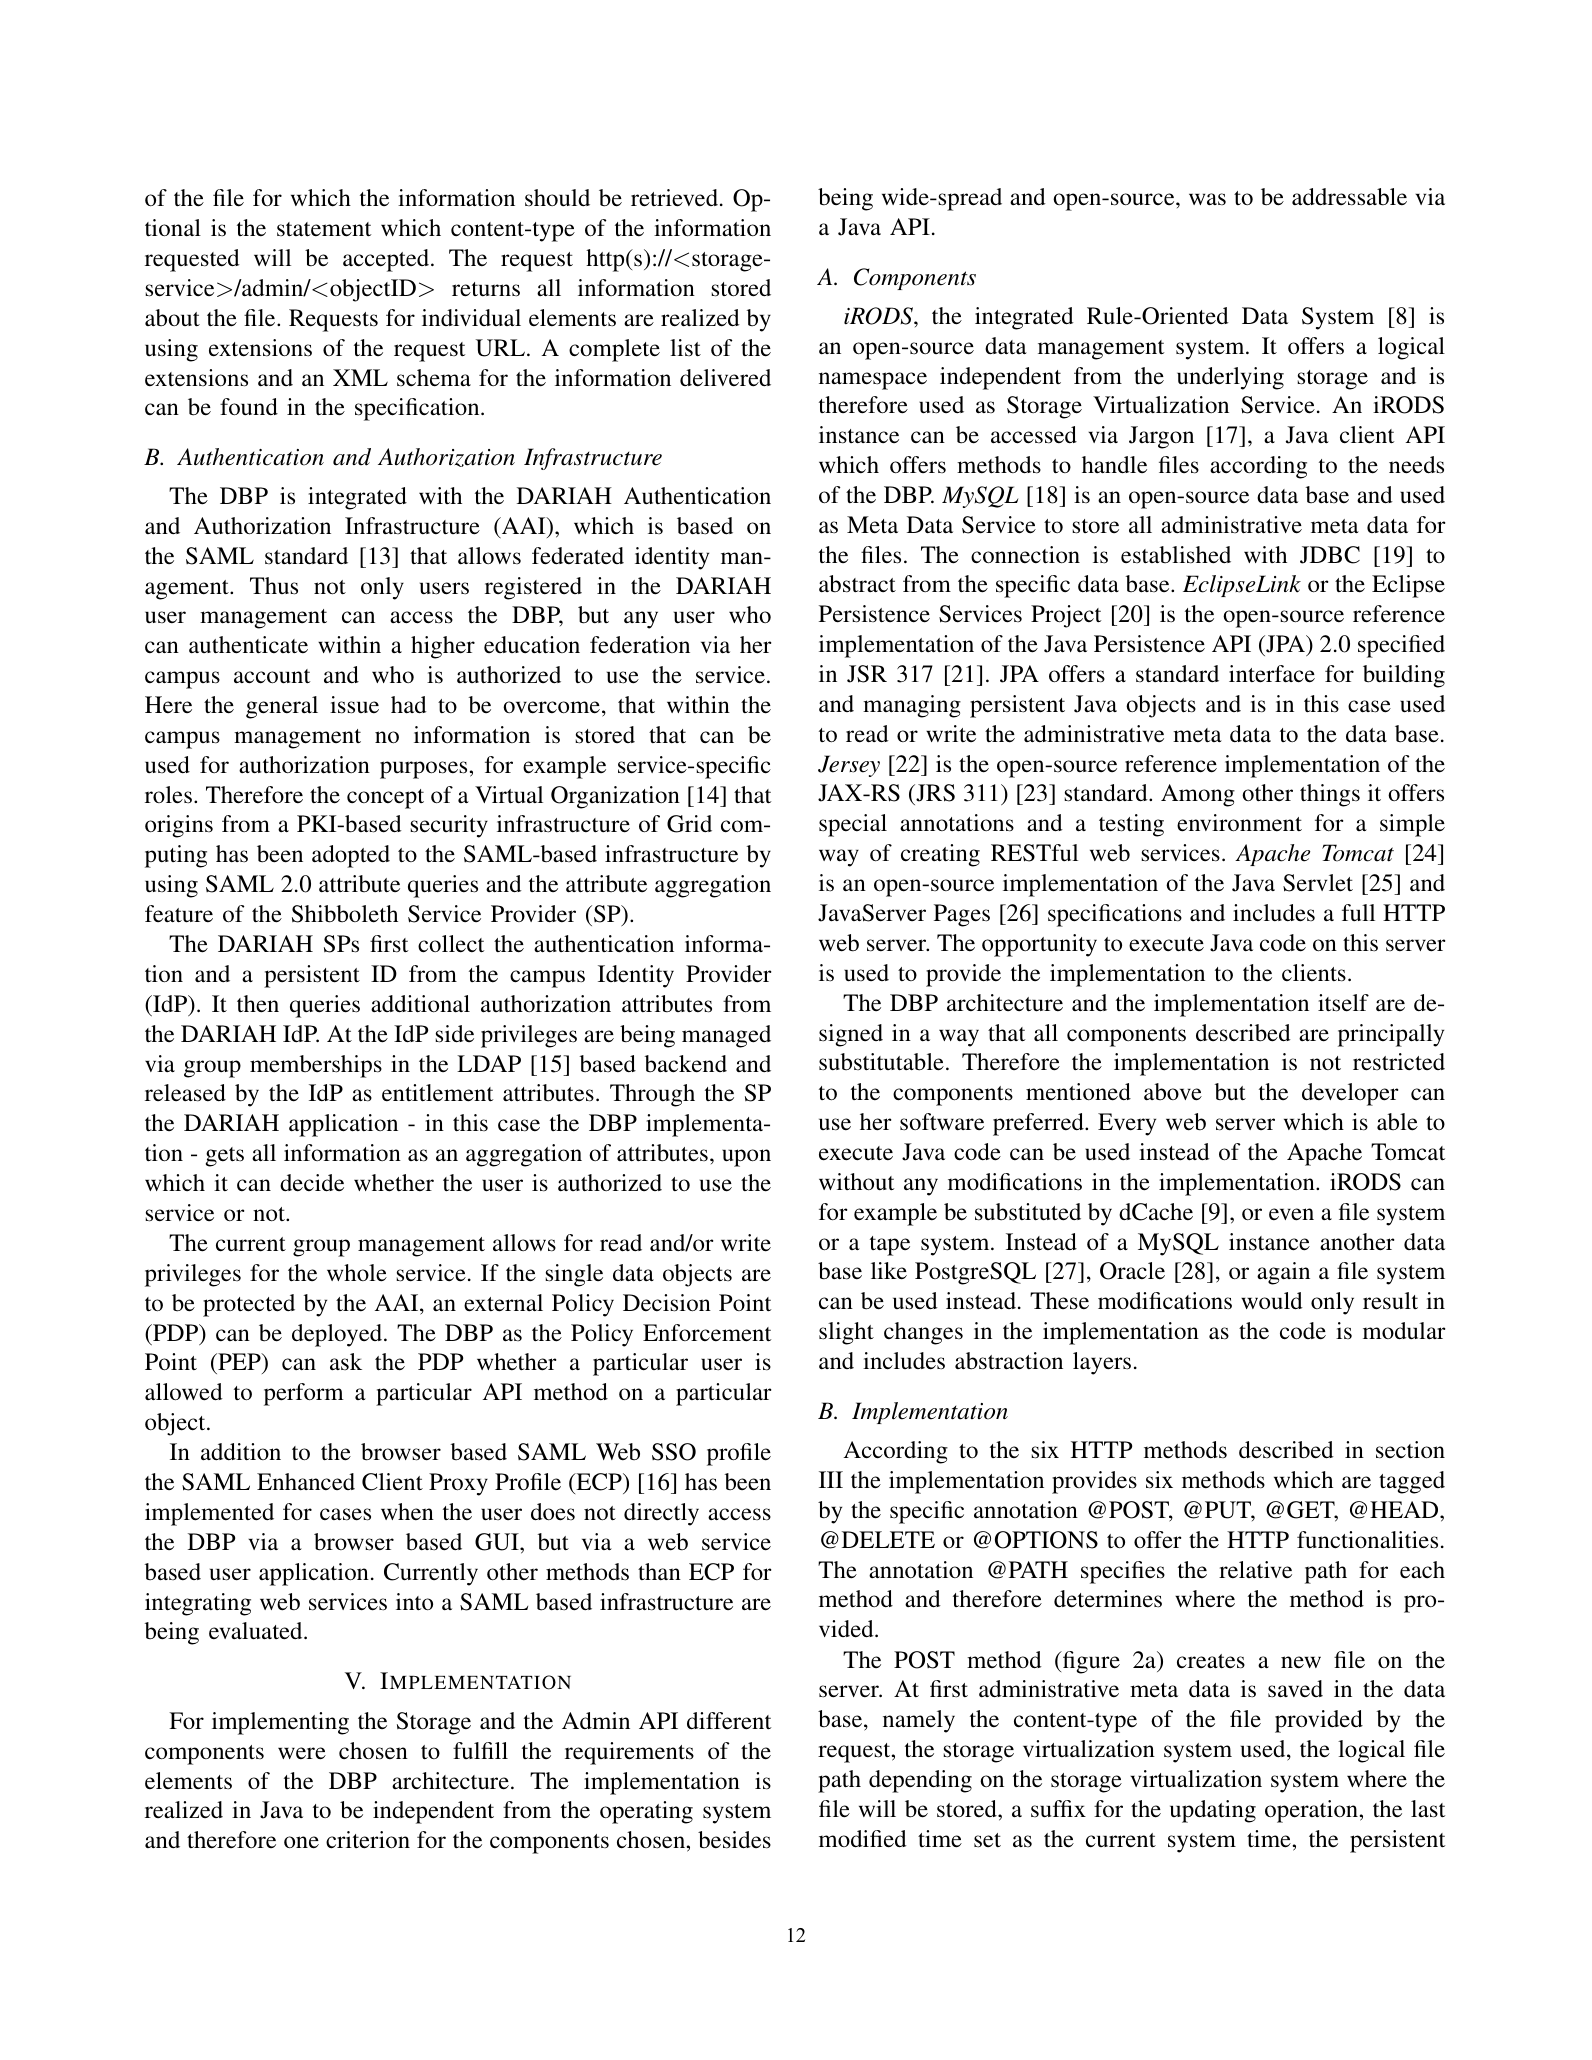  What do you see at coordinates (831, 1479) in the screenshot?
I see `III` at bounding box center [831, 1479].
